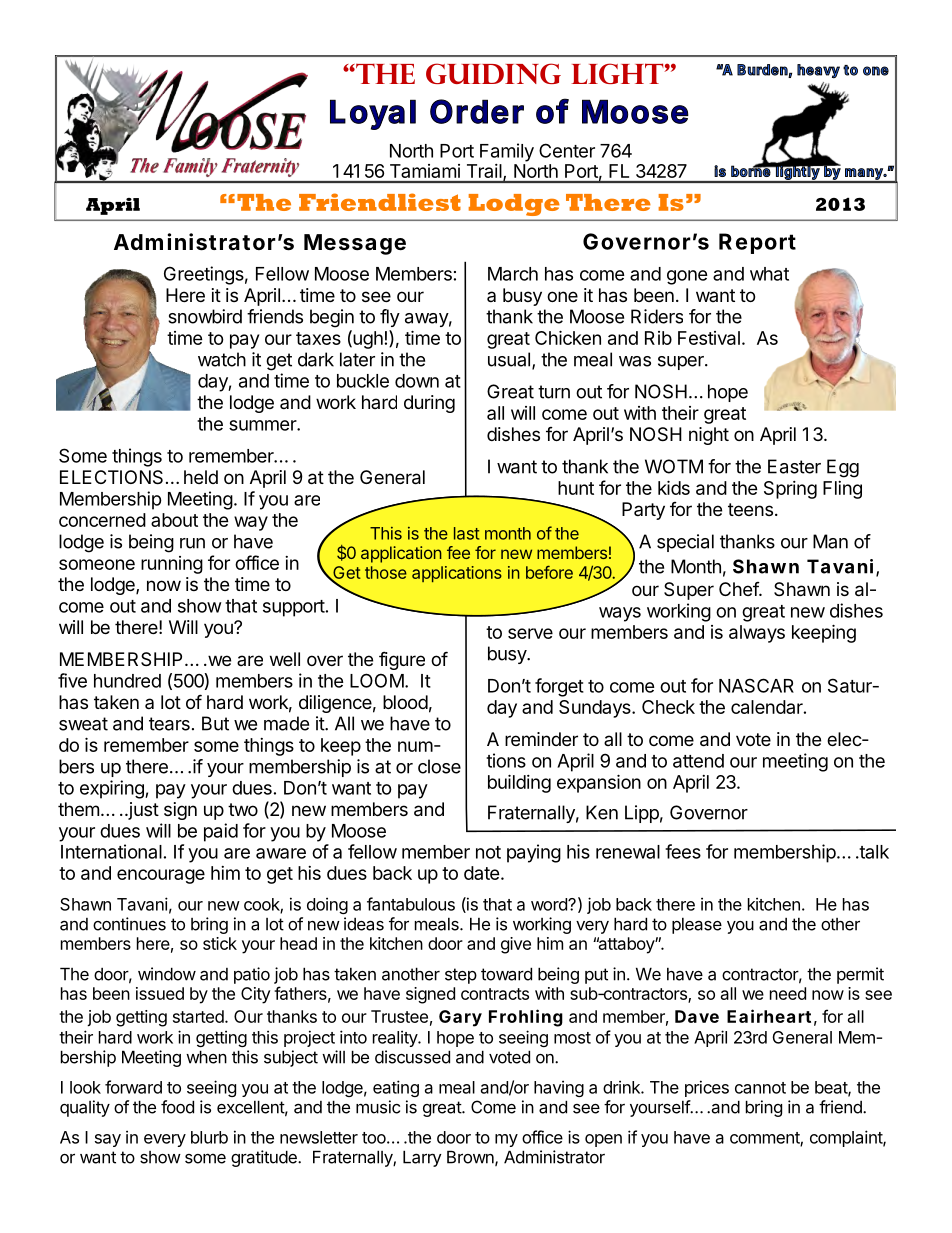 This screenshot has height=1233, width=952. Describe the element at coordinates (683, 851) in the screenshot. I see `fees` at that location.
